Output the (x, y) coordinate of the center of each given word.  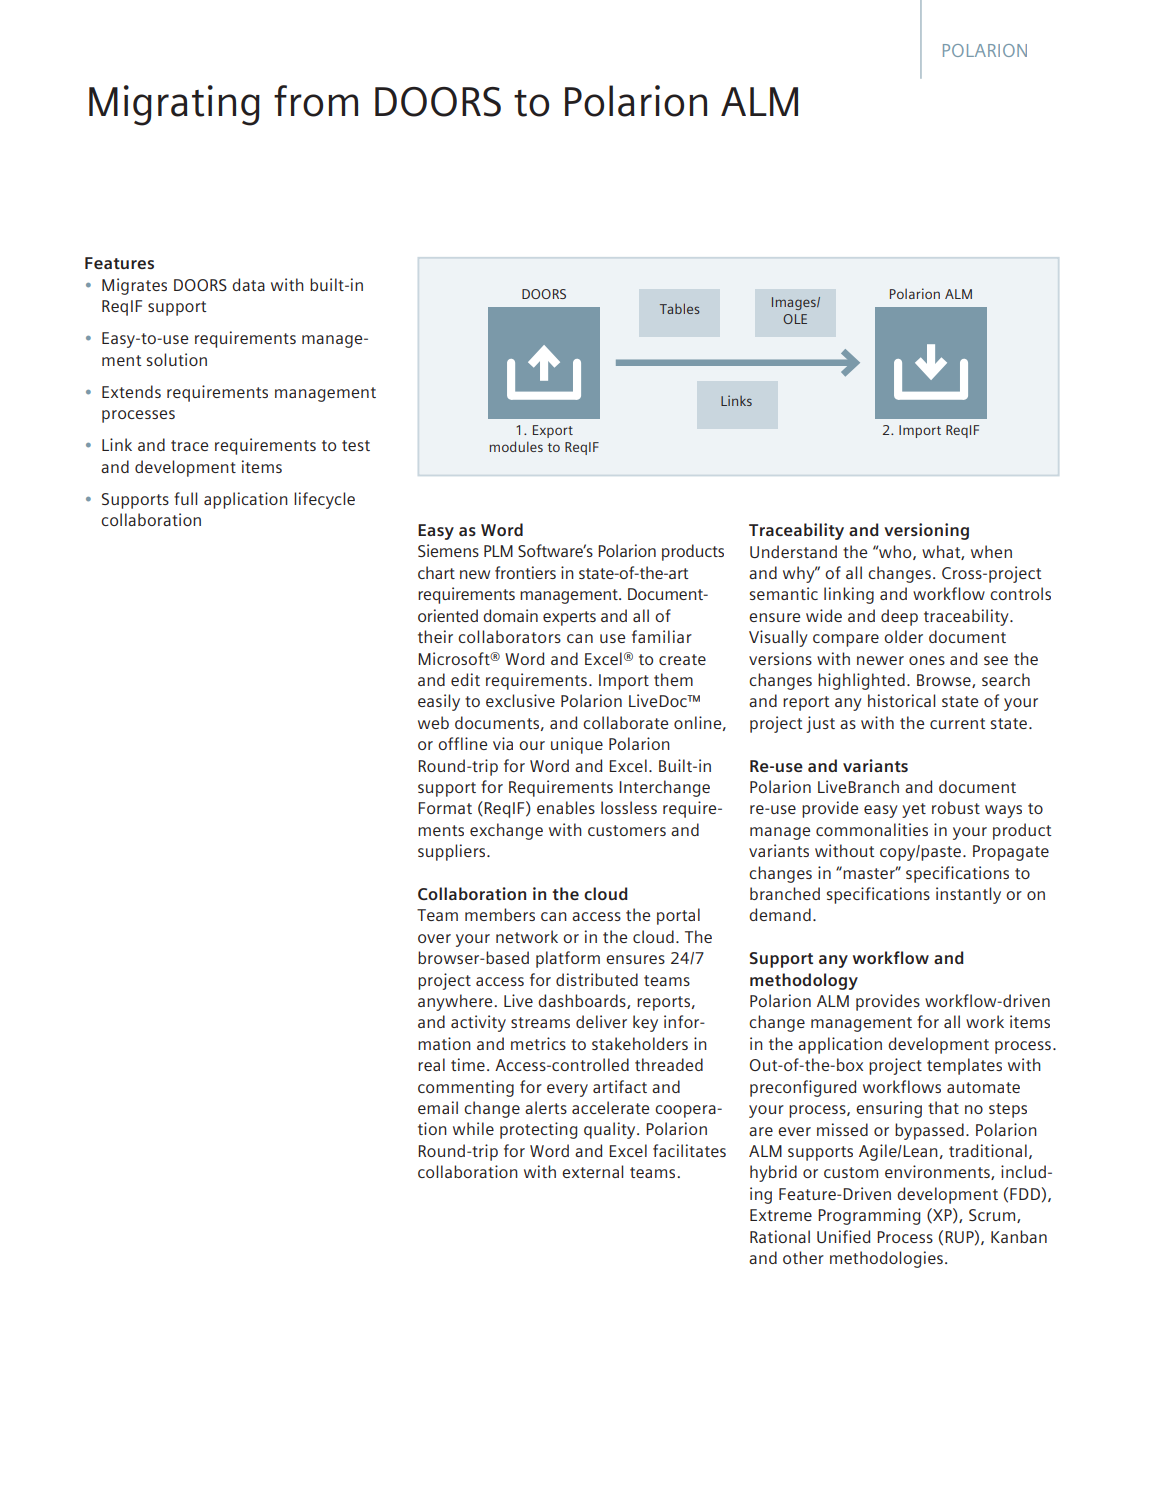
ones (927, 660)
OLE (795, 319)
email (438, 1107)
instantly (968, 895)
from (316, 101)
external (592, 1171)
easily (439, 702)
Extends (131, 391)
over (434, 938)
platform (568, 959)
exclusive (520, 700)
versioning (926, 531)
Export (553, 431)
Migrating (174, 105)
